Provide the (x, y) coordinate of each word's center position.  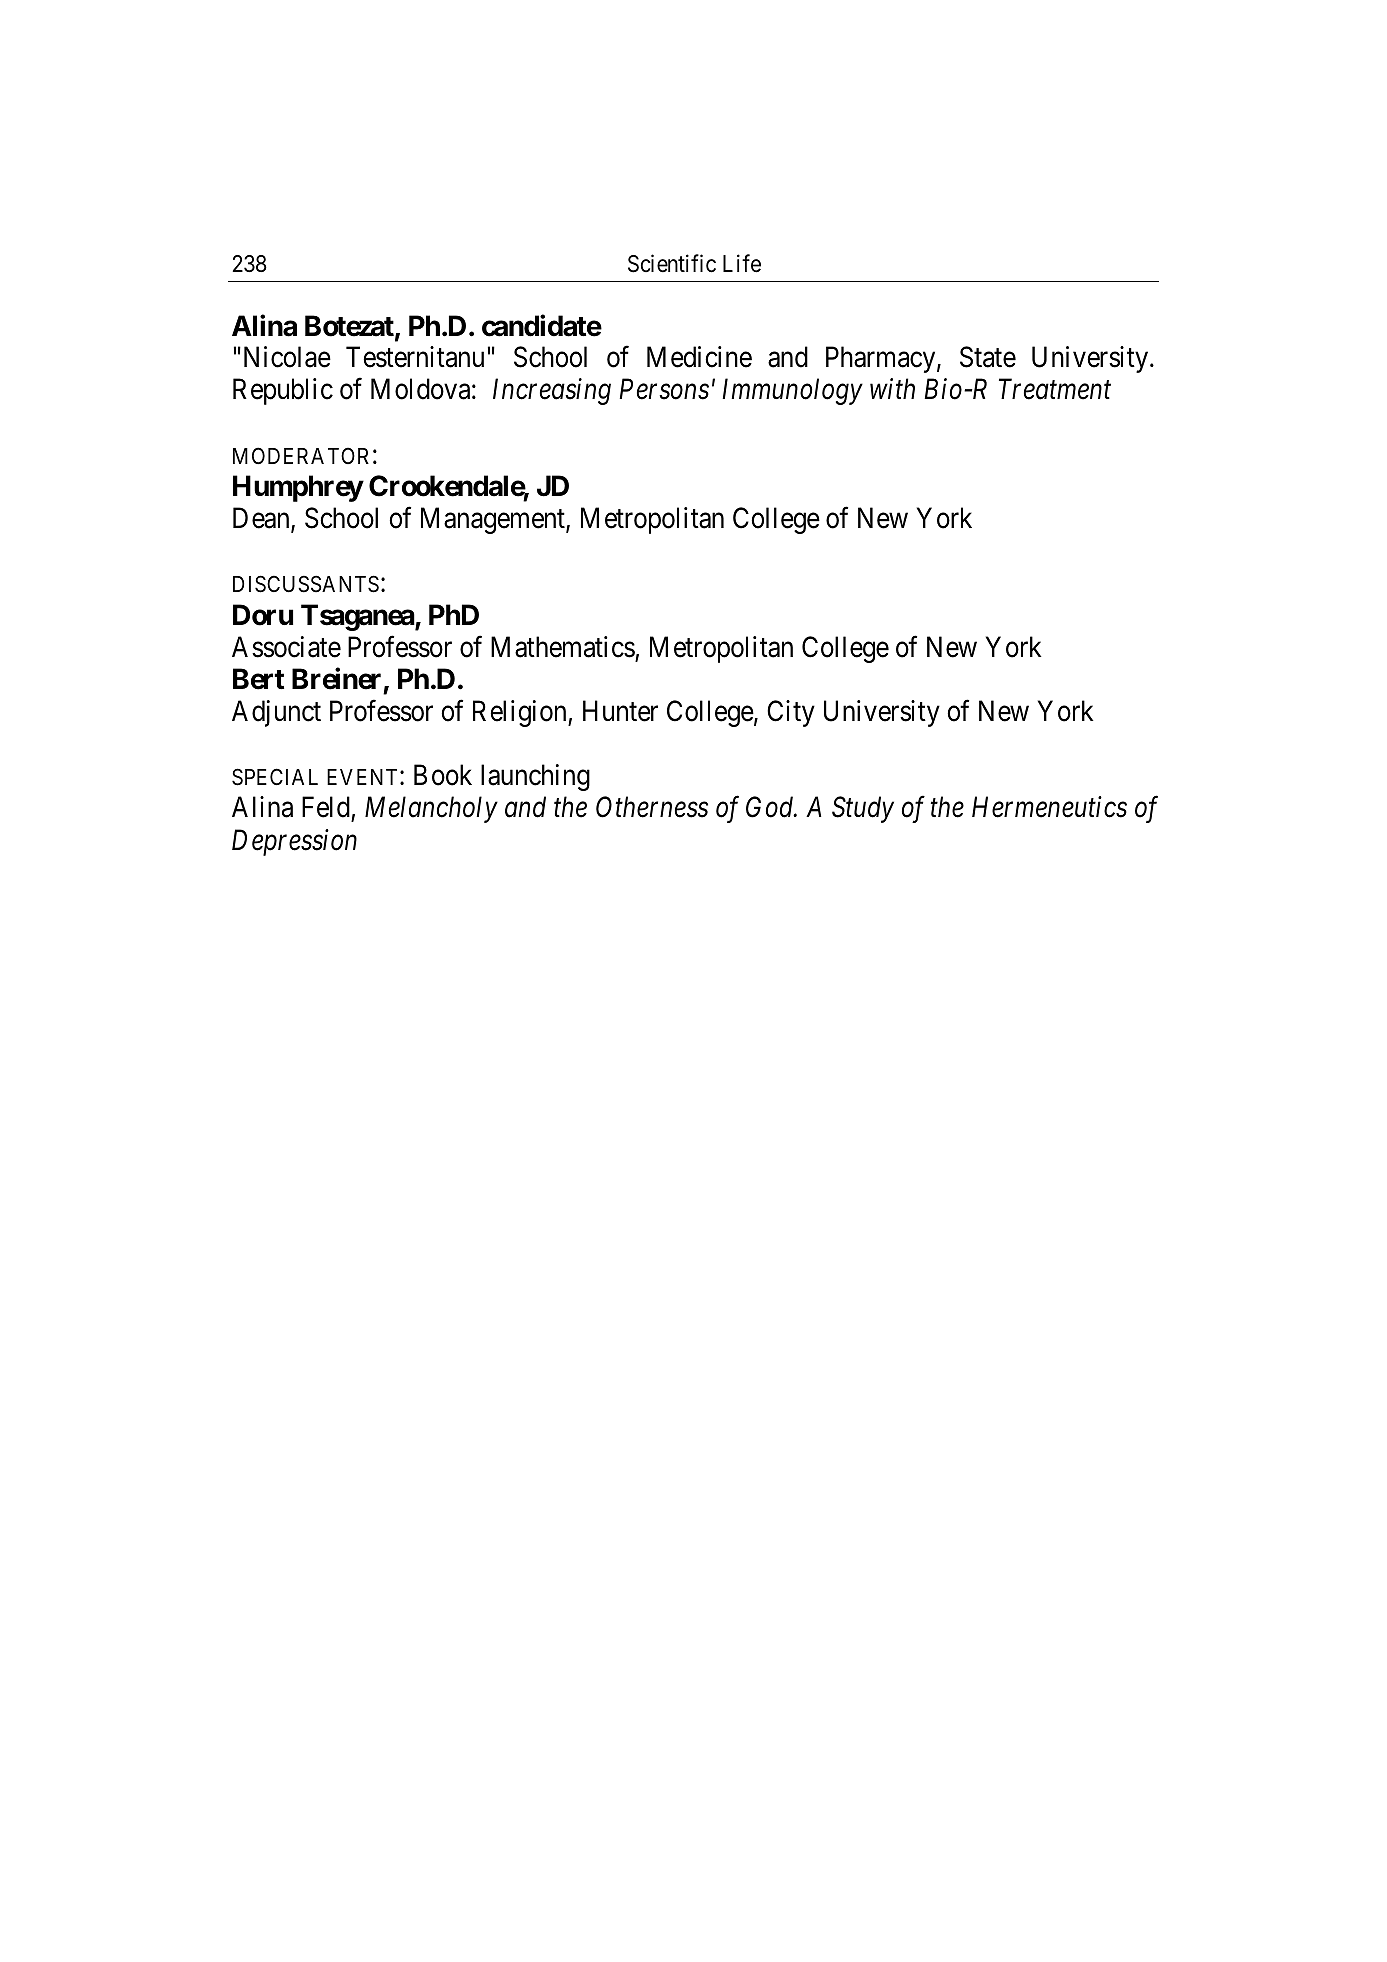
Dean (262, 519)
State (988, 357)
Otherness (652, 807)
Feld (327, 808)
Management (494, 521)
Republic (283, 391)
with (892, 388)
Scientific (672, 264)
